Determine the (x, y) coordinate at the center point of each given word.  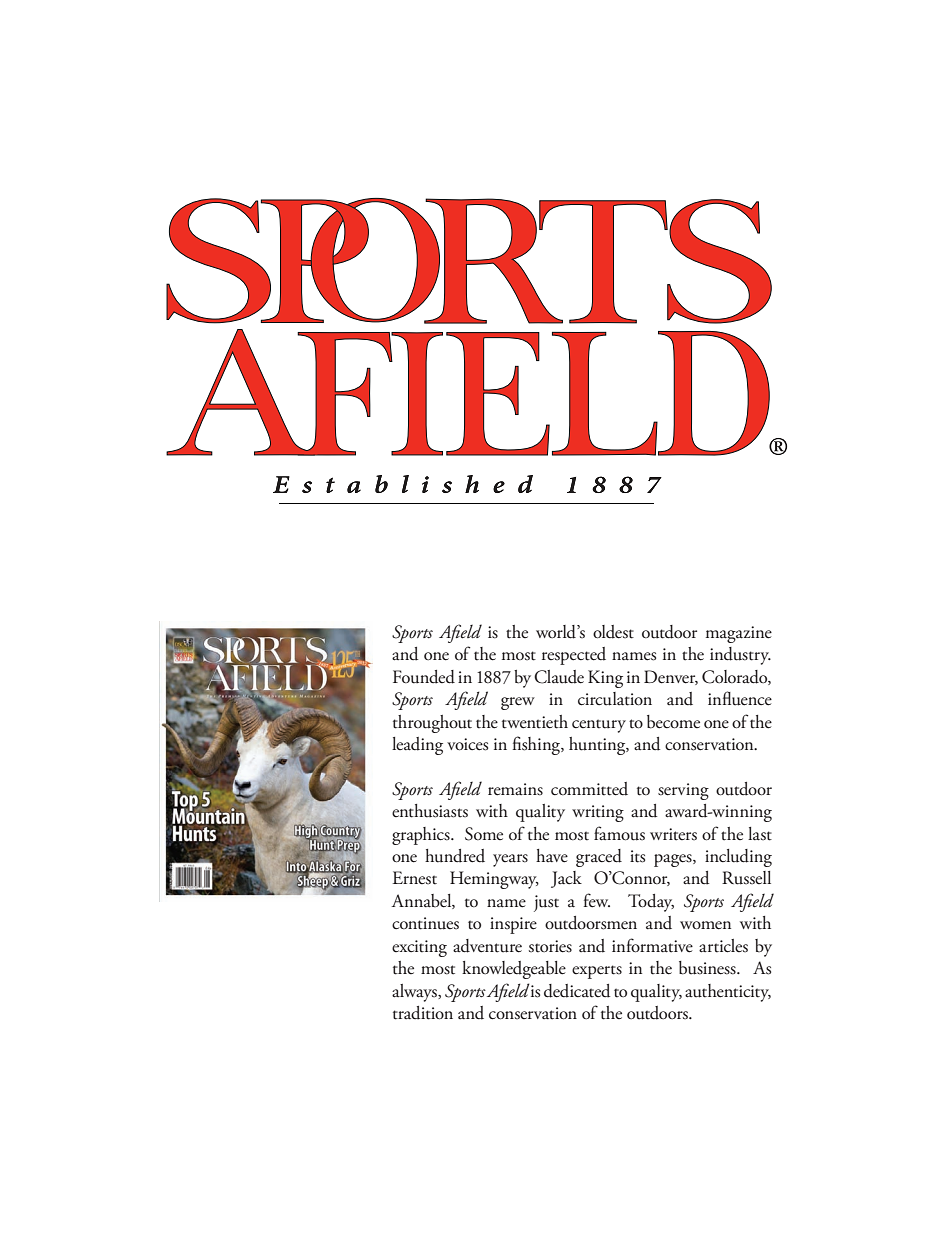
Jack (566, 879)
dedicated (577, 991)
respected (574, 656)
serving (683, 791)
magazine (739, 634)
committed (589, 789)
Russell (746, 878)
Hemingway (494, 880)
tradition (423, 1013)
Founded (424, 677)
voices (467, 744)
